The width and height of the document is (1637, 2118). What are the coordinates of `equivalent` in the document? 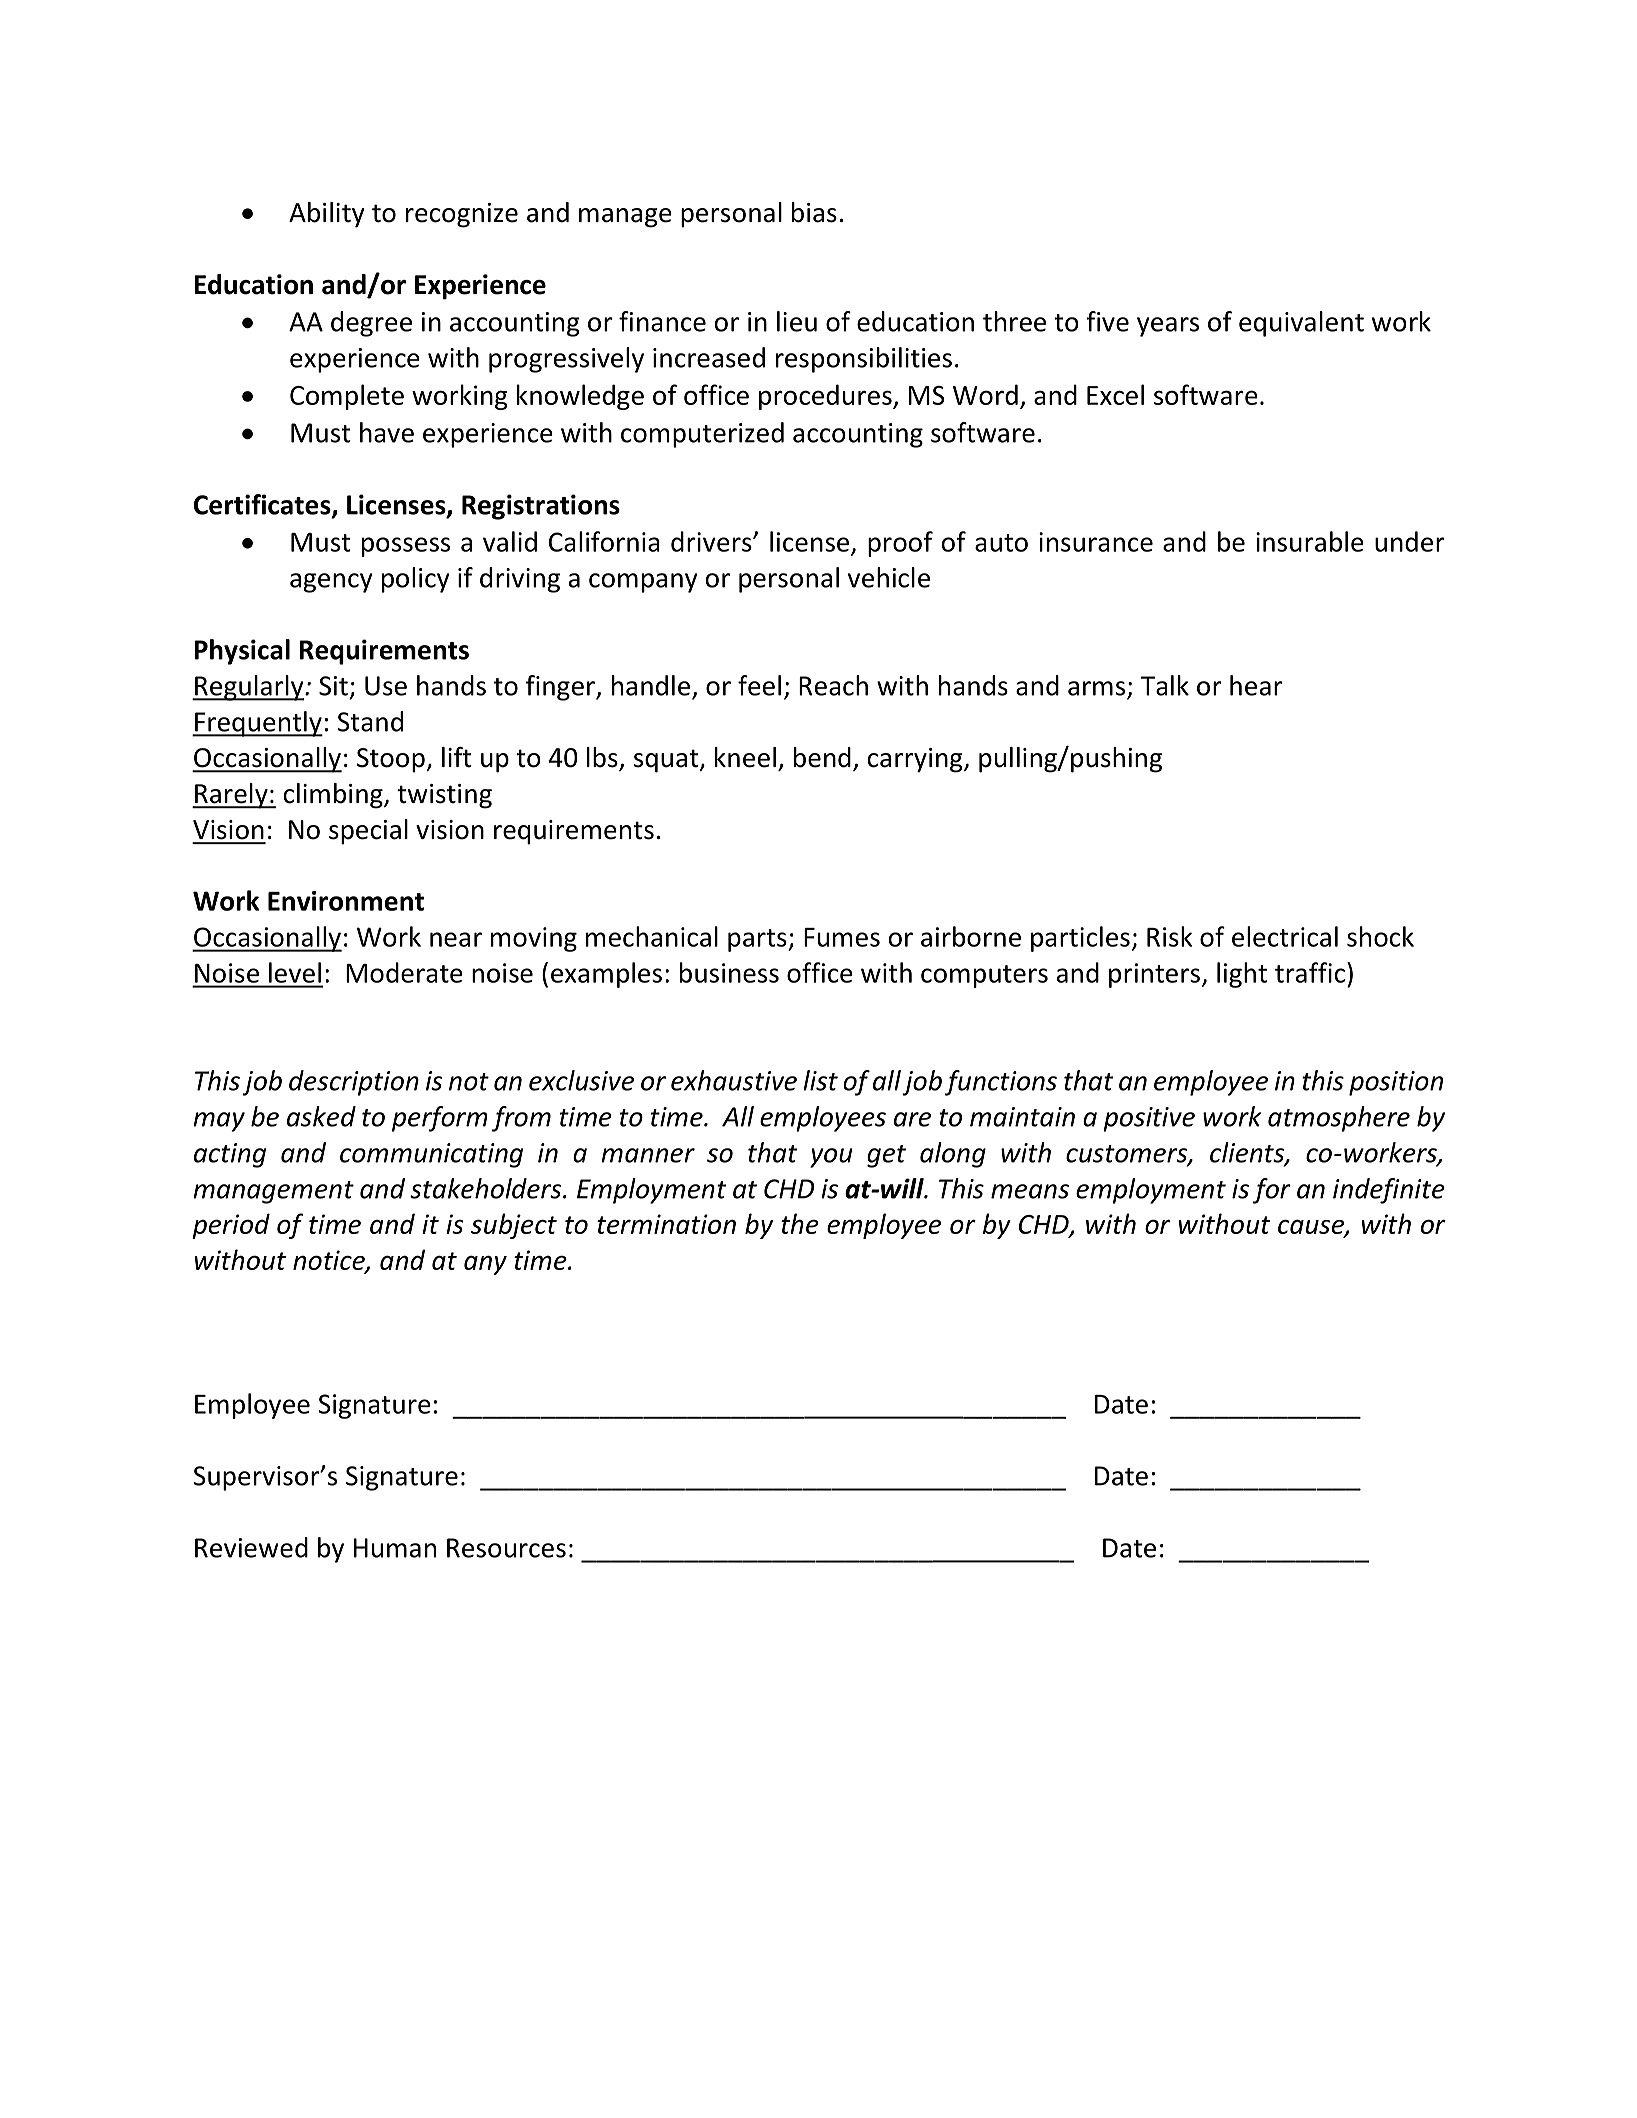 It's located at (1301, 324).
